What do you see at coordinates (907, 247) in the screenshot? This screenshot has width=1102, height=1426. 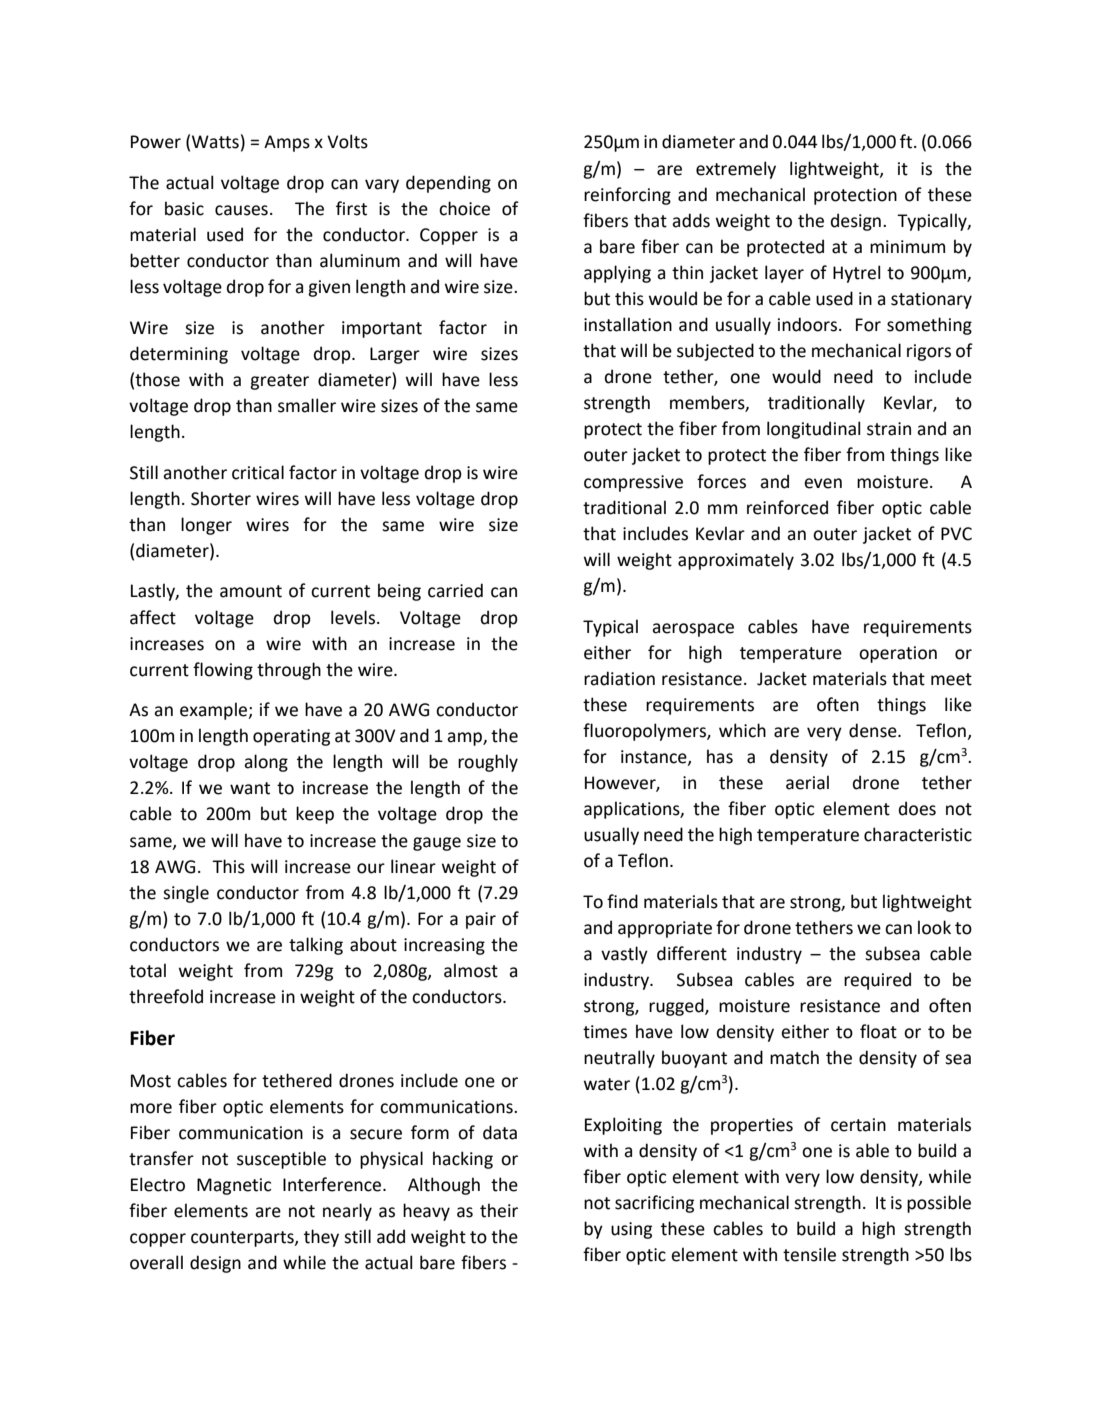 I see `minimum` at bounding box center [907, 247].
